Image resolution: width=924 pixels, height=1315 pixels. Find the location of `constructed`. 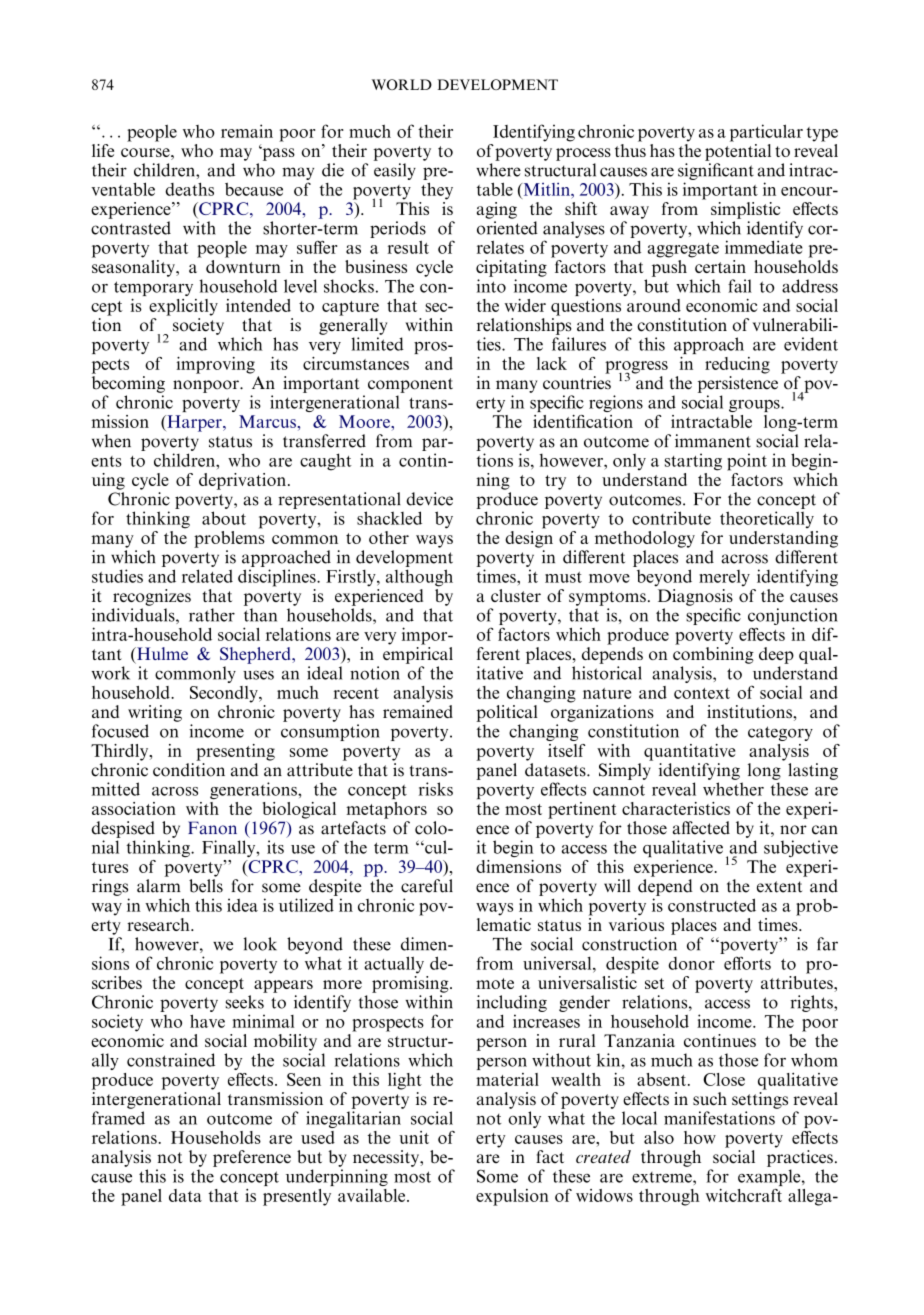

constructed is located at coordinates (712, 905).
